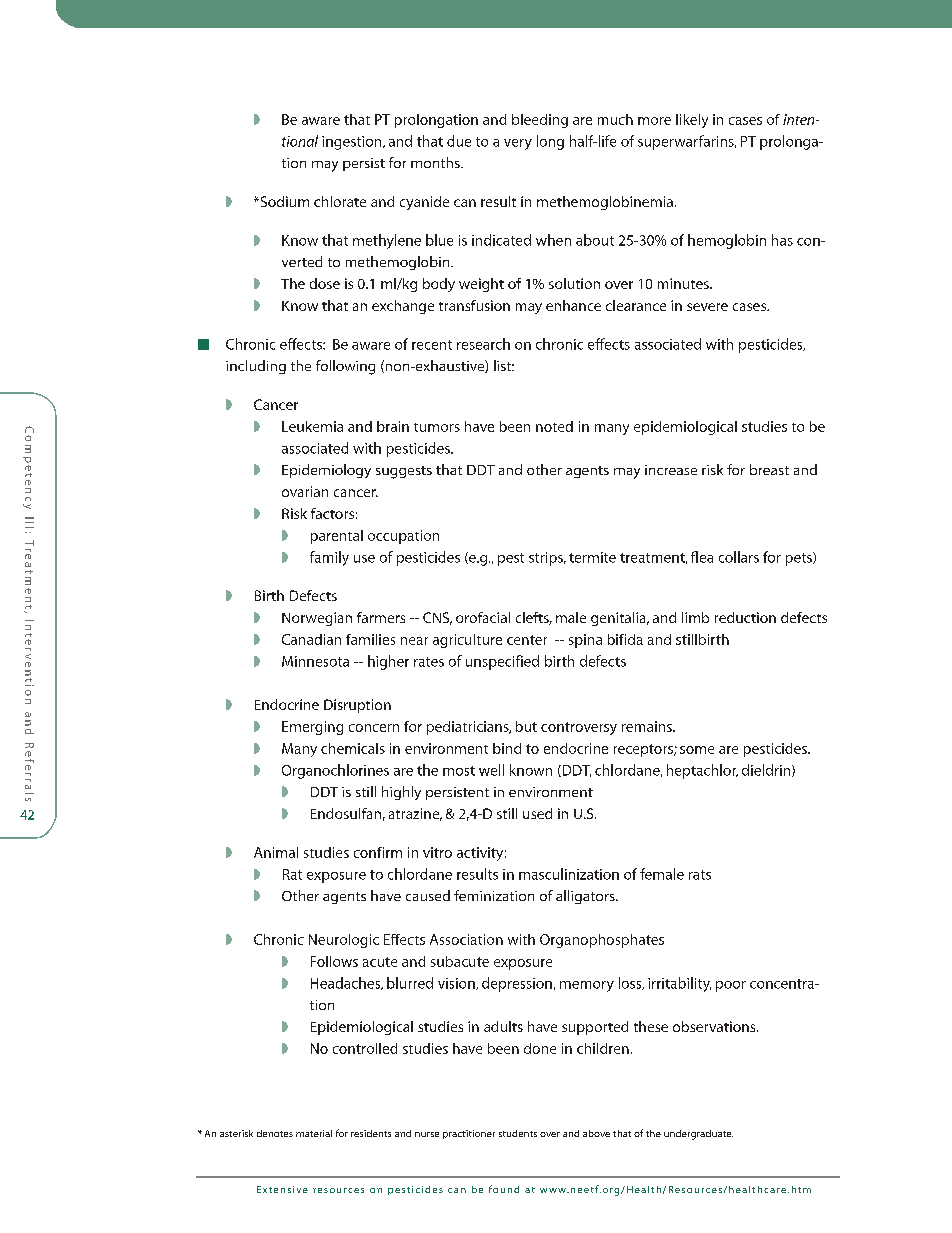 The width and height of the document is (952, 1233). What do you see at coordinates (353, 748) in the document?
I see `chemicals` at bounding box center [353, 748].
